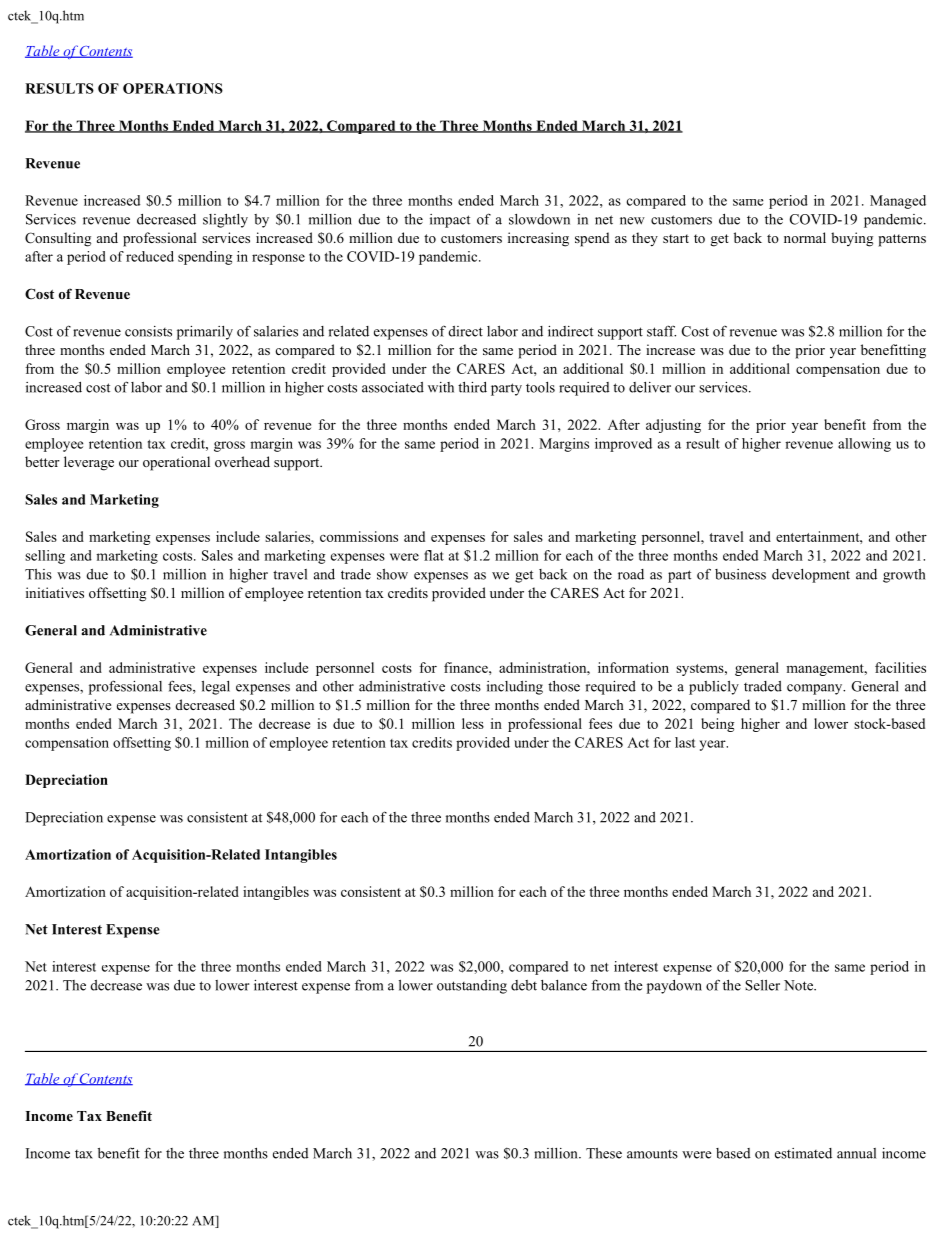  Describe the element at coordinates (811, 576) in the screenshot. I see `development` at that location.
